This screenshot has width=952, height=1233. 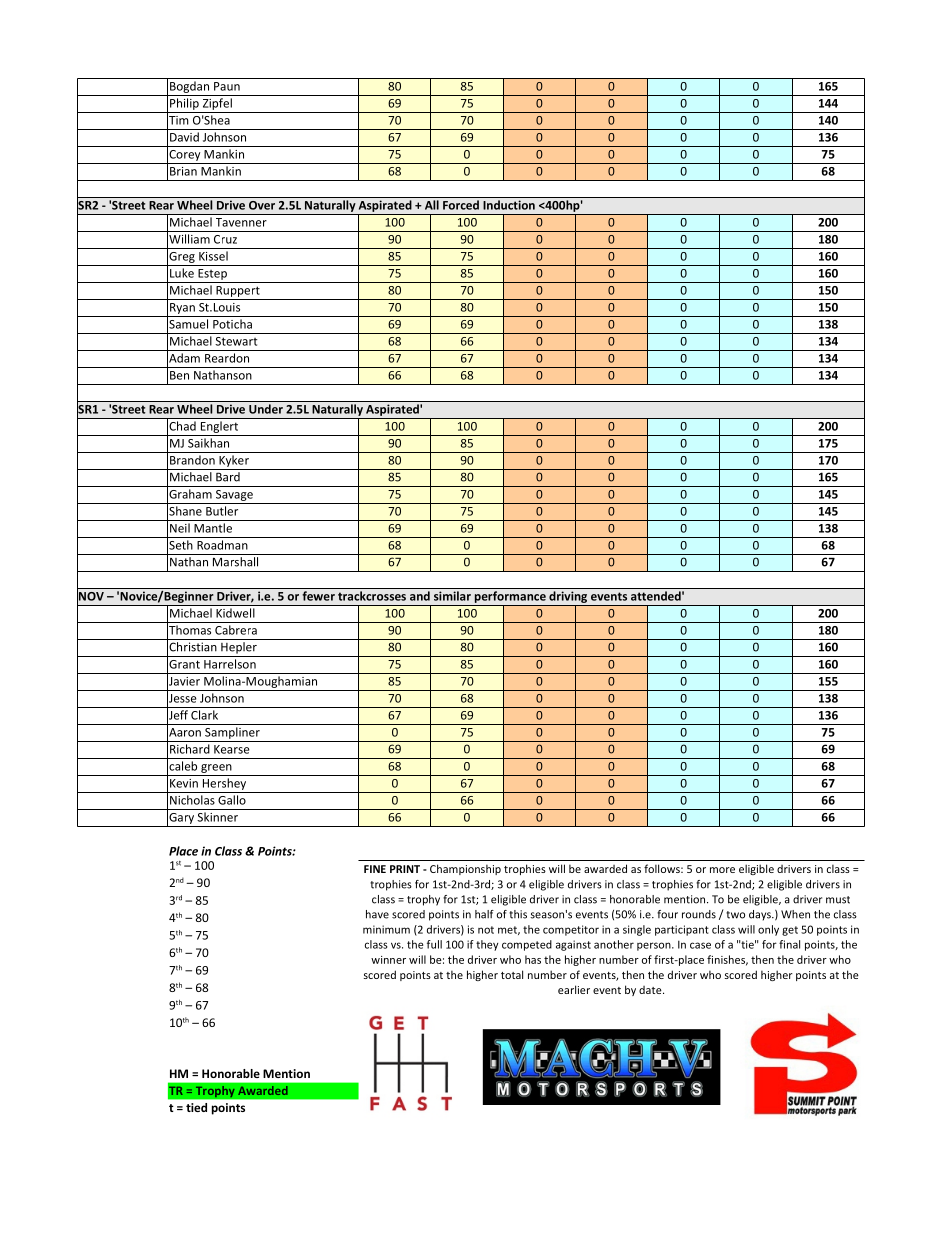 What do you see at coordinates (452, 596) in the screenshot?
I see `similar` at bounding box center [452, 596].
